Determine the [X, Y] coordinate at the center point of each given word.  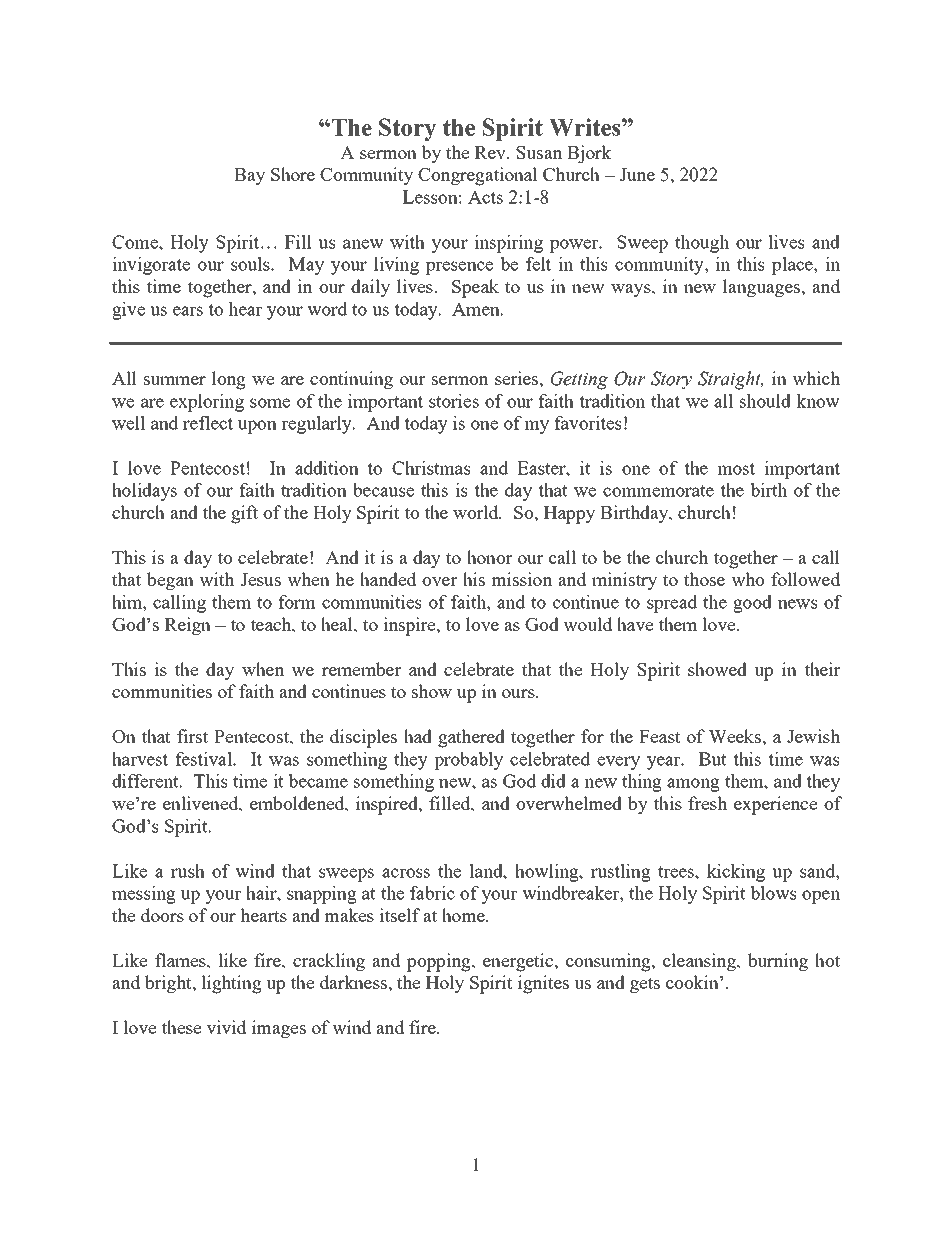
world [477, 512]
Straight [730, 380]
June [637, 174]
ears [188, 311]
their [822, 669]
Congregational [477, 176]
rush [188, 871]
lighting [231, 984]
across [406, 873]
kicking [736, 873]
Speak [475, 288]
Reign [188, 626]
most [736, 469]
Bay [249, 177]
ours [519, 693]
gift [244, 514]
